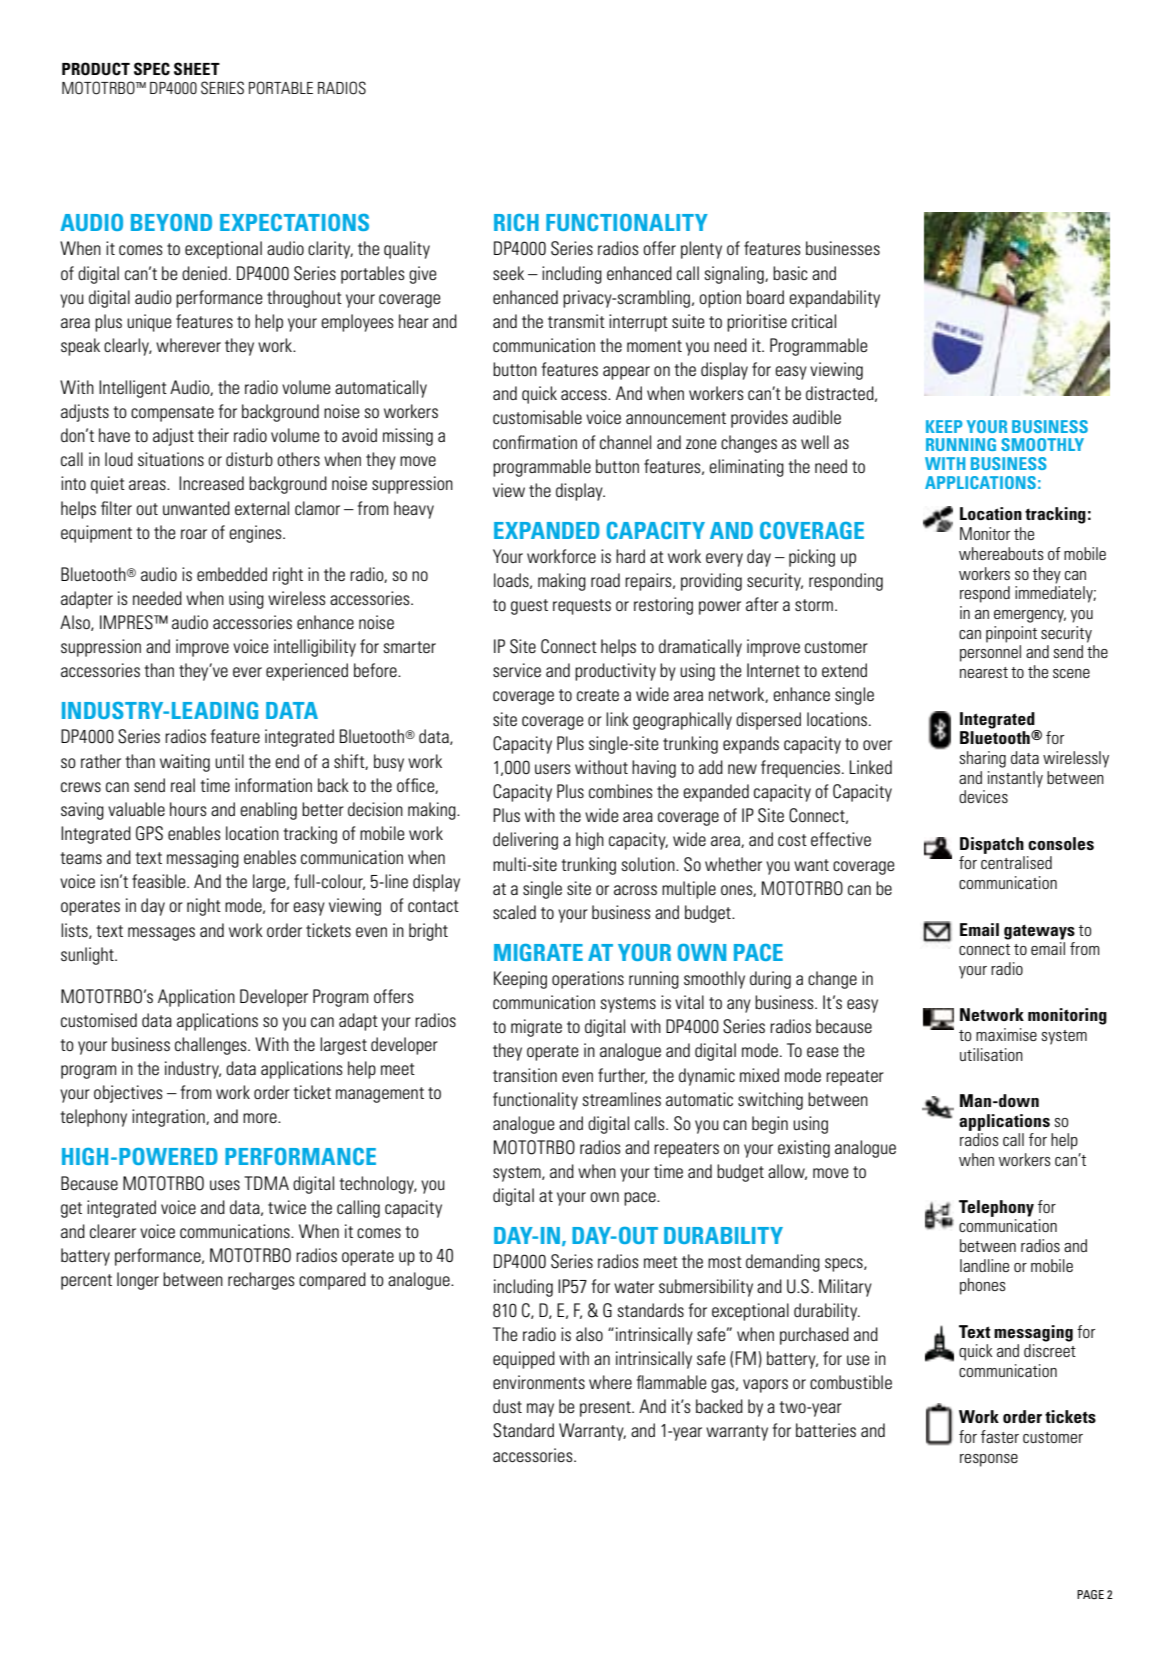 Image resolution: width=1174 pixels, height=1660 pixels. I want to click on present, so click(606, 1409).
